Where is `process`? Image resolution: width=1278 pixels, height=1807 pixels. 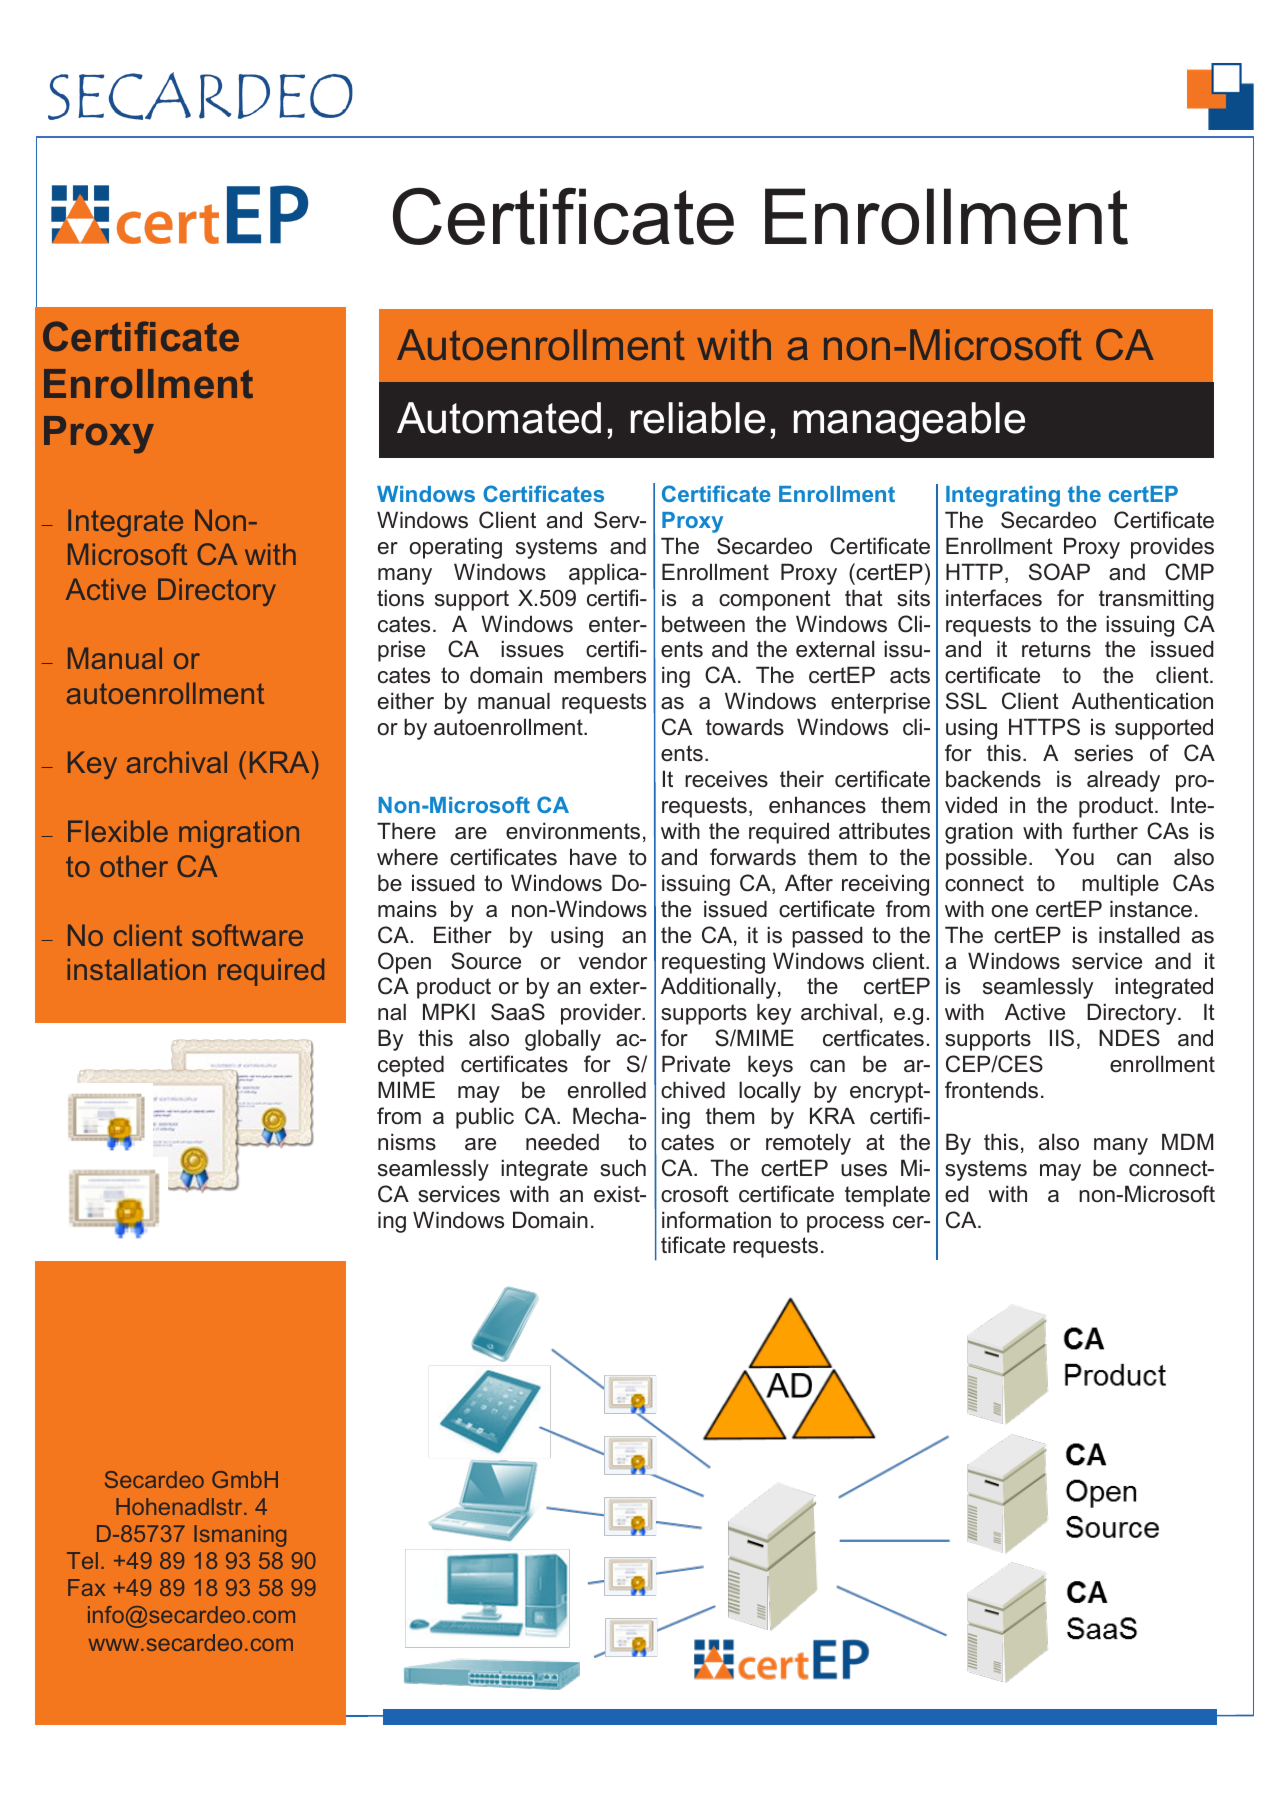 process is located at coordinates (845, 1224).
